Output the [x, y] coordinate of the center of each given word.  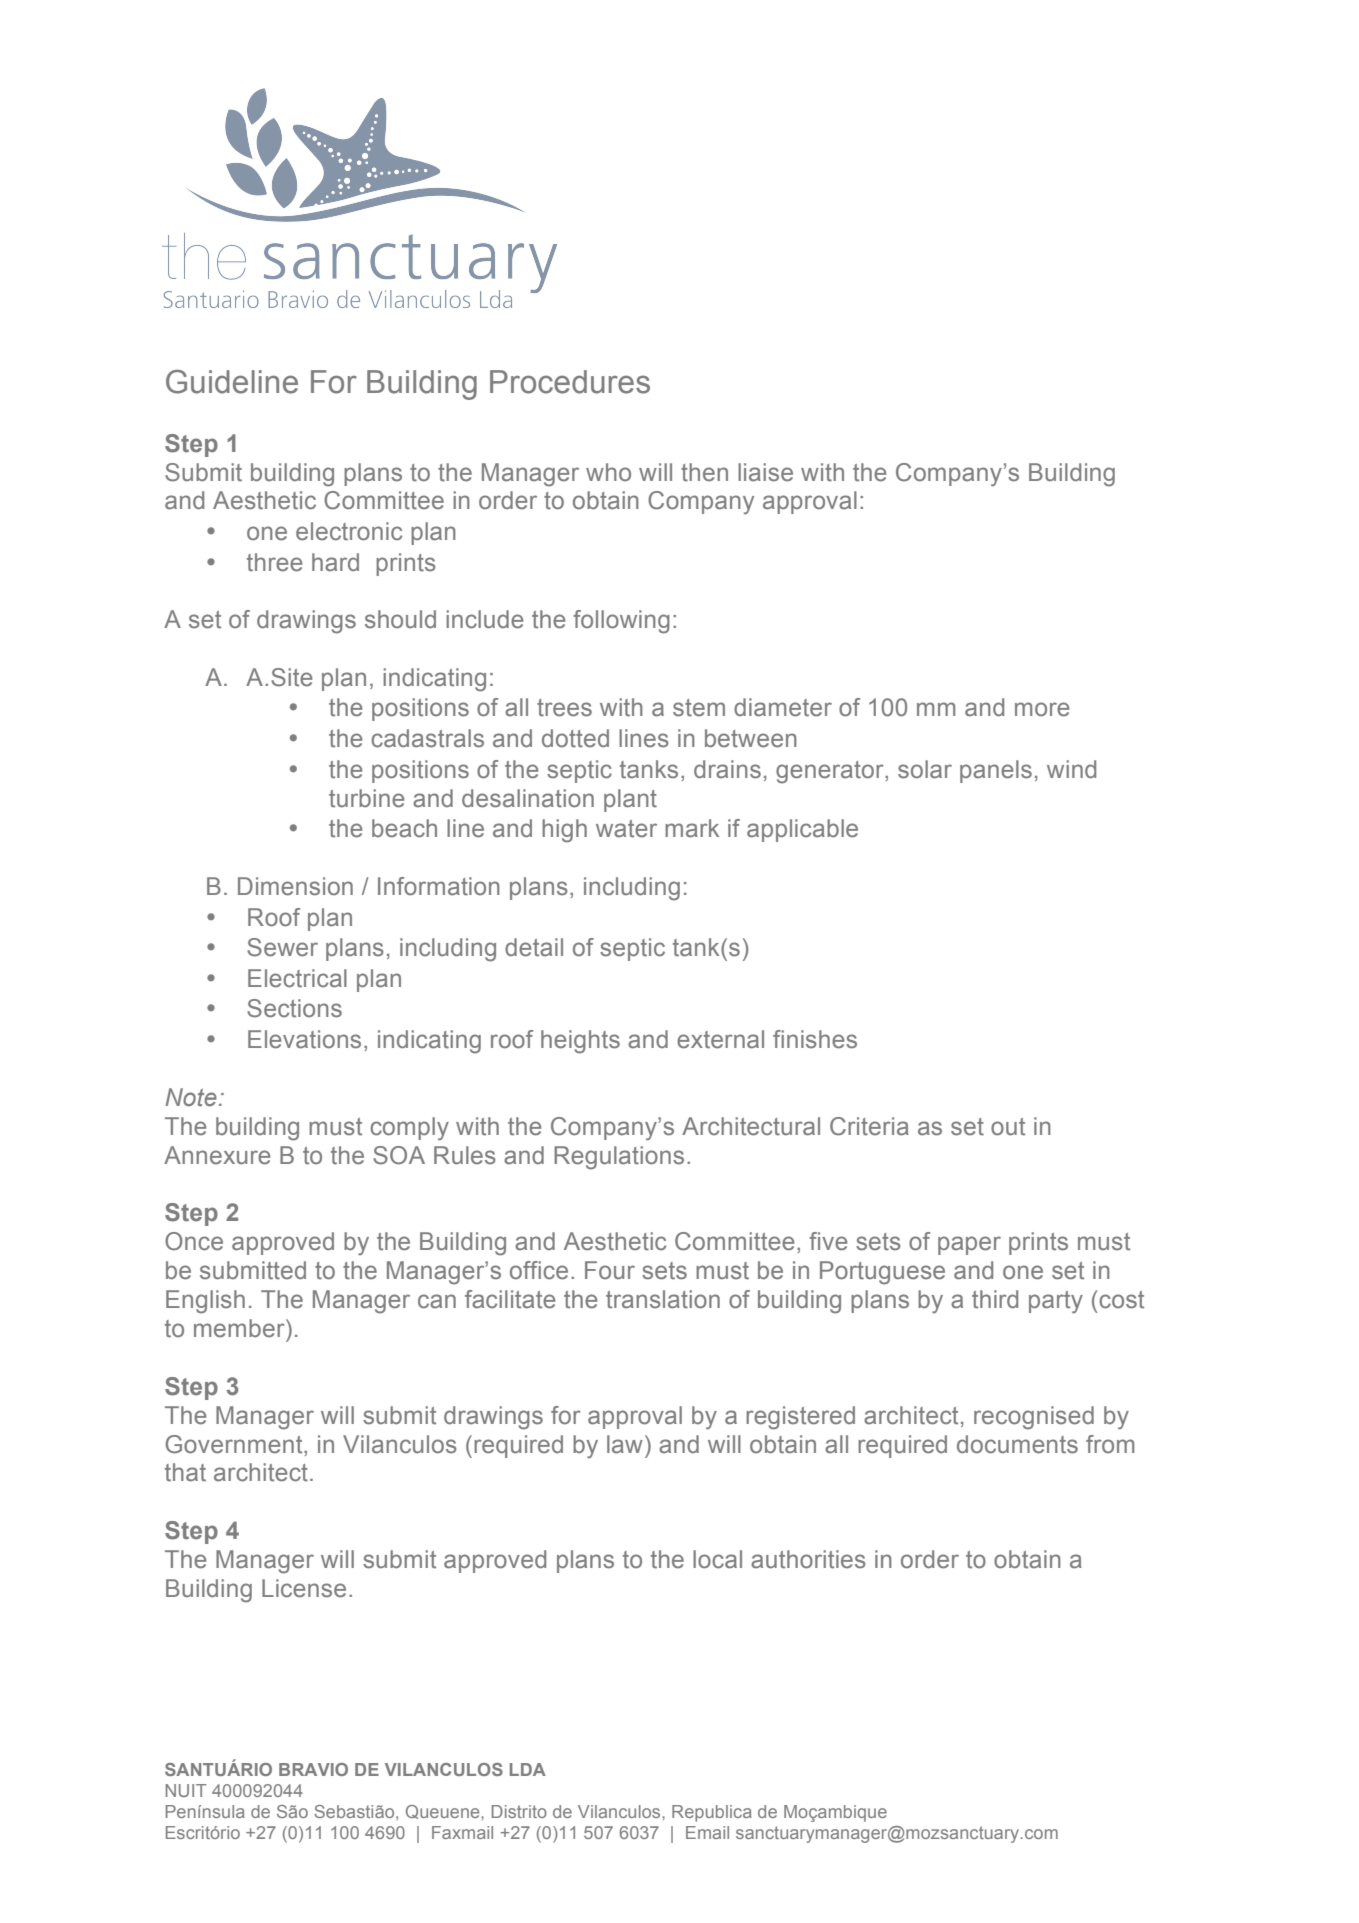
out [1008, 1127]
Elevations [304, 1039]
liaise [765, 472]
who [608, 472]
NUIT [186, 1790]
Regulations [619, 1158]
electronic [349, 531]
